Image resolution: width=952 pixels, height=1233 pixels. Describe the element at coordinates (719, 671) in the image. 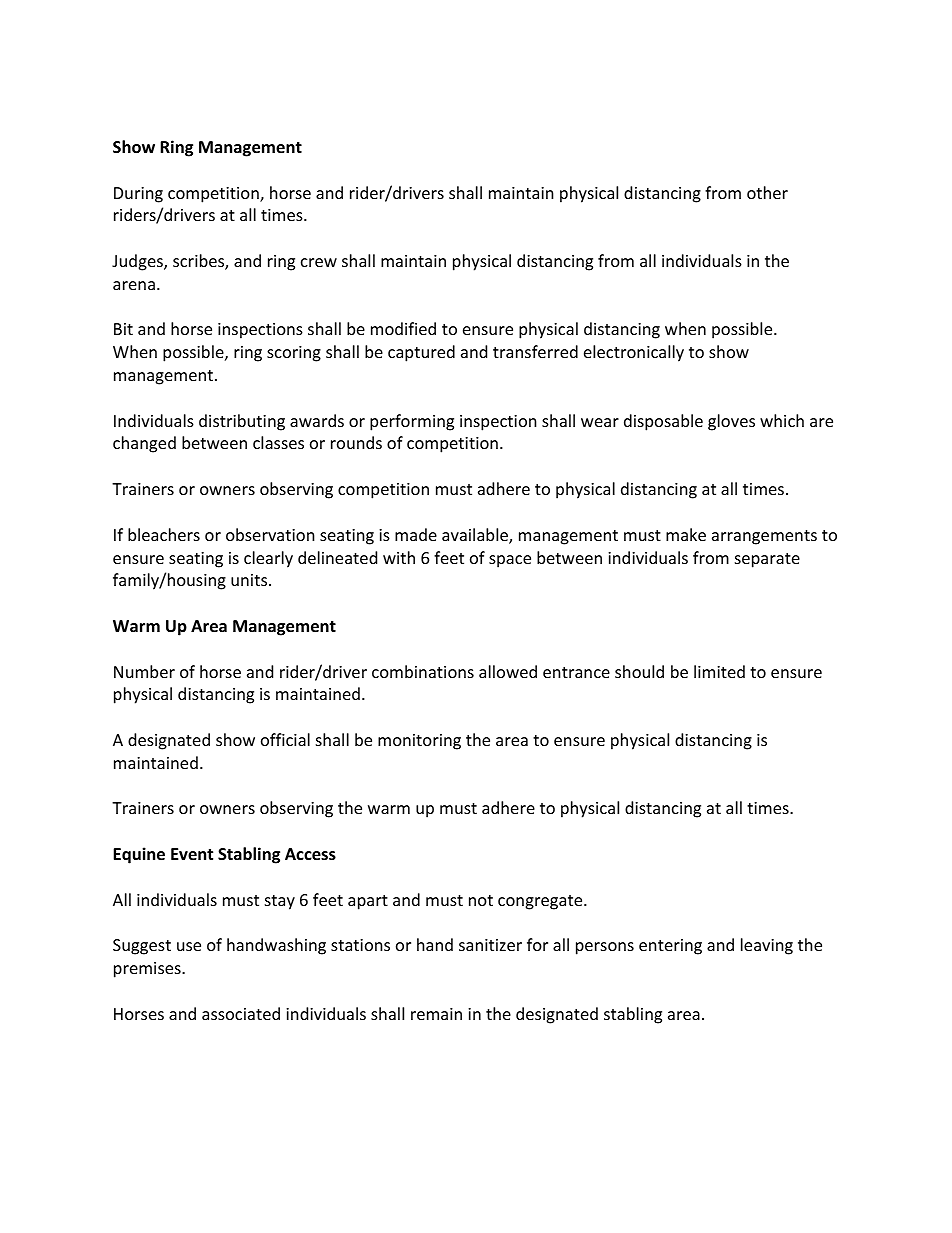

I see `limited` at that location.
